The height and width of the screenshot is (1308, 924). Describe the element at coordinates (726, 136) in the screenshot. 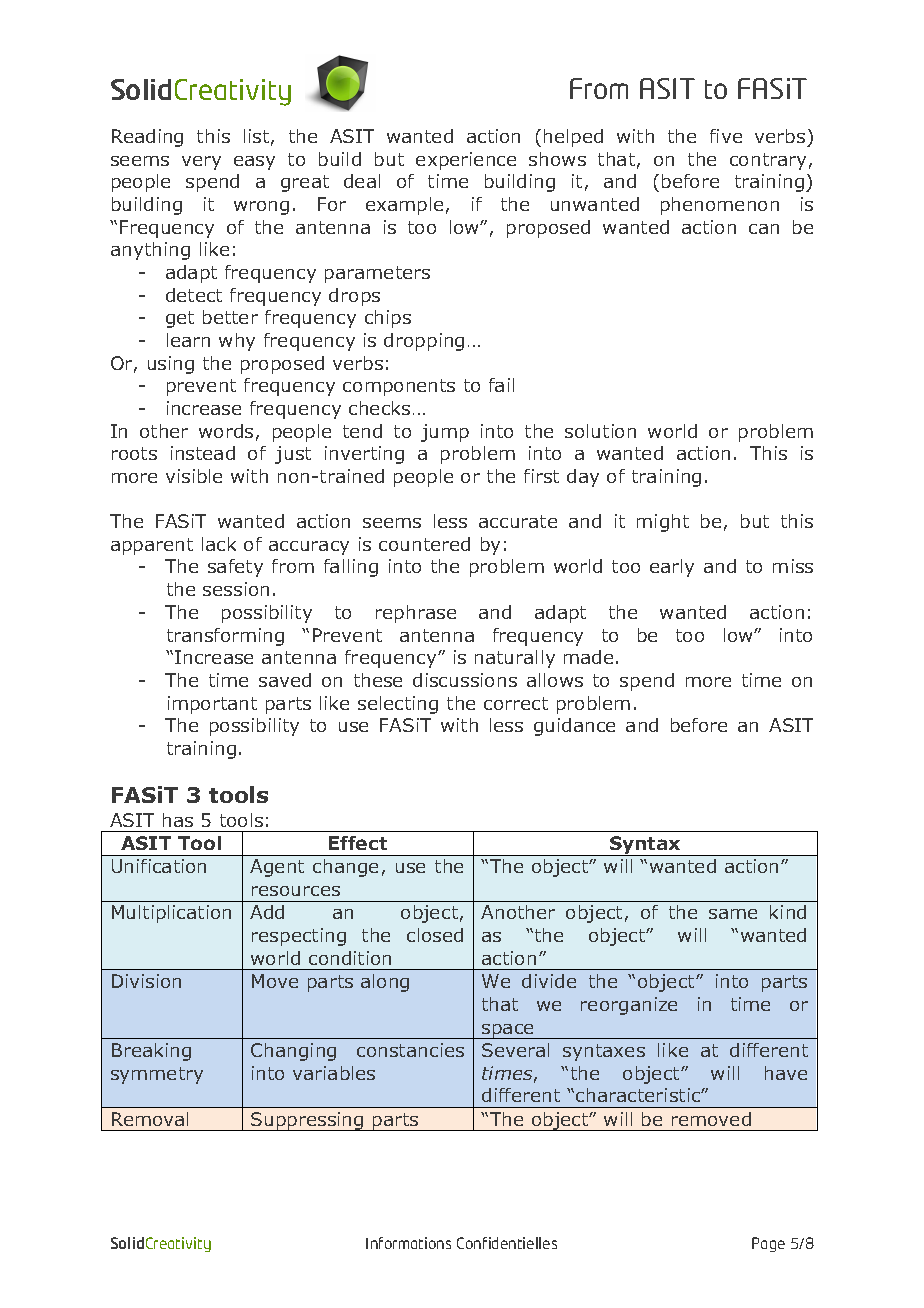

I see `five` at that location.
